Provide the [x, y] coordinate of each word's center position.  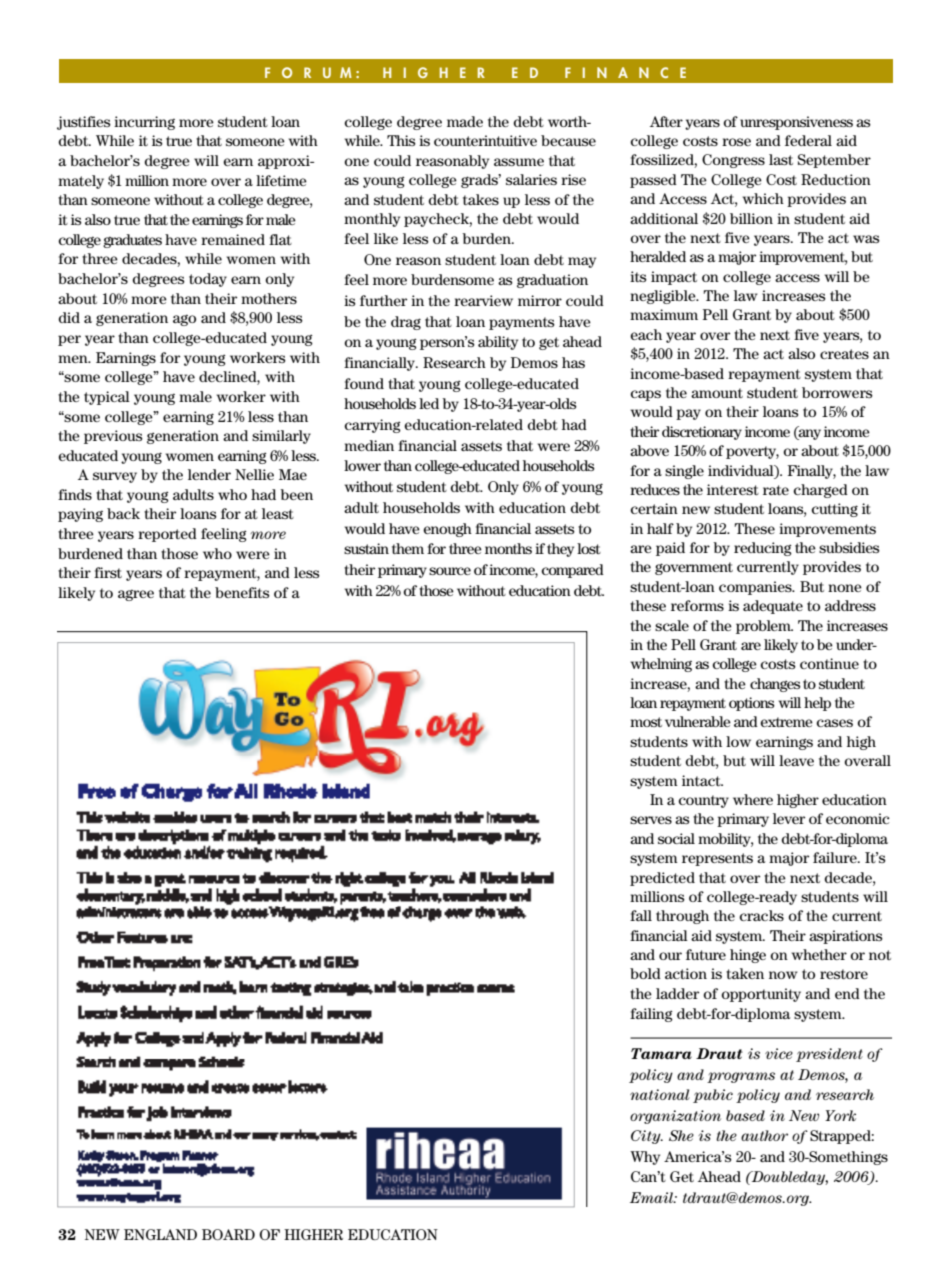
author [764, 1135]
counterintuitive [485, 140]
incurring [144, 123]
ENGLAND [160, 1234]
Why [645, 1158]
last [781, 159]
